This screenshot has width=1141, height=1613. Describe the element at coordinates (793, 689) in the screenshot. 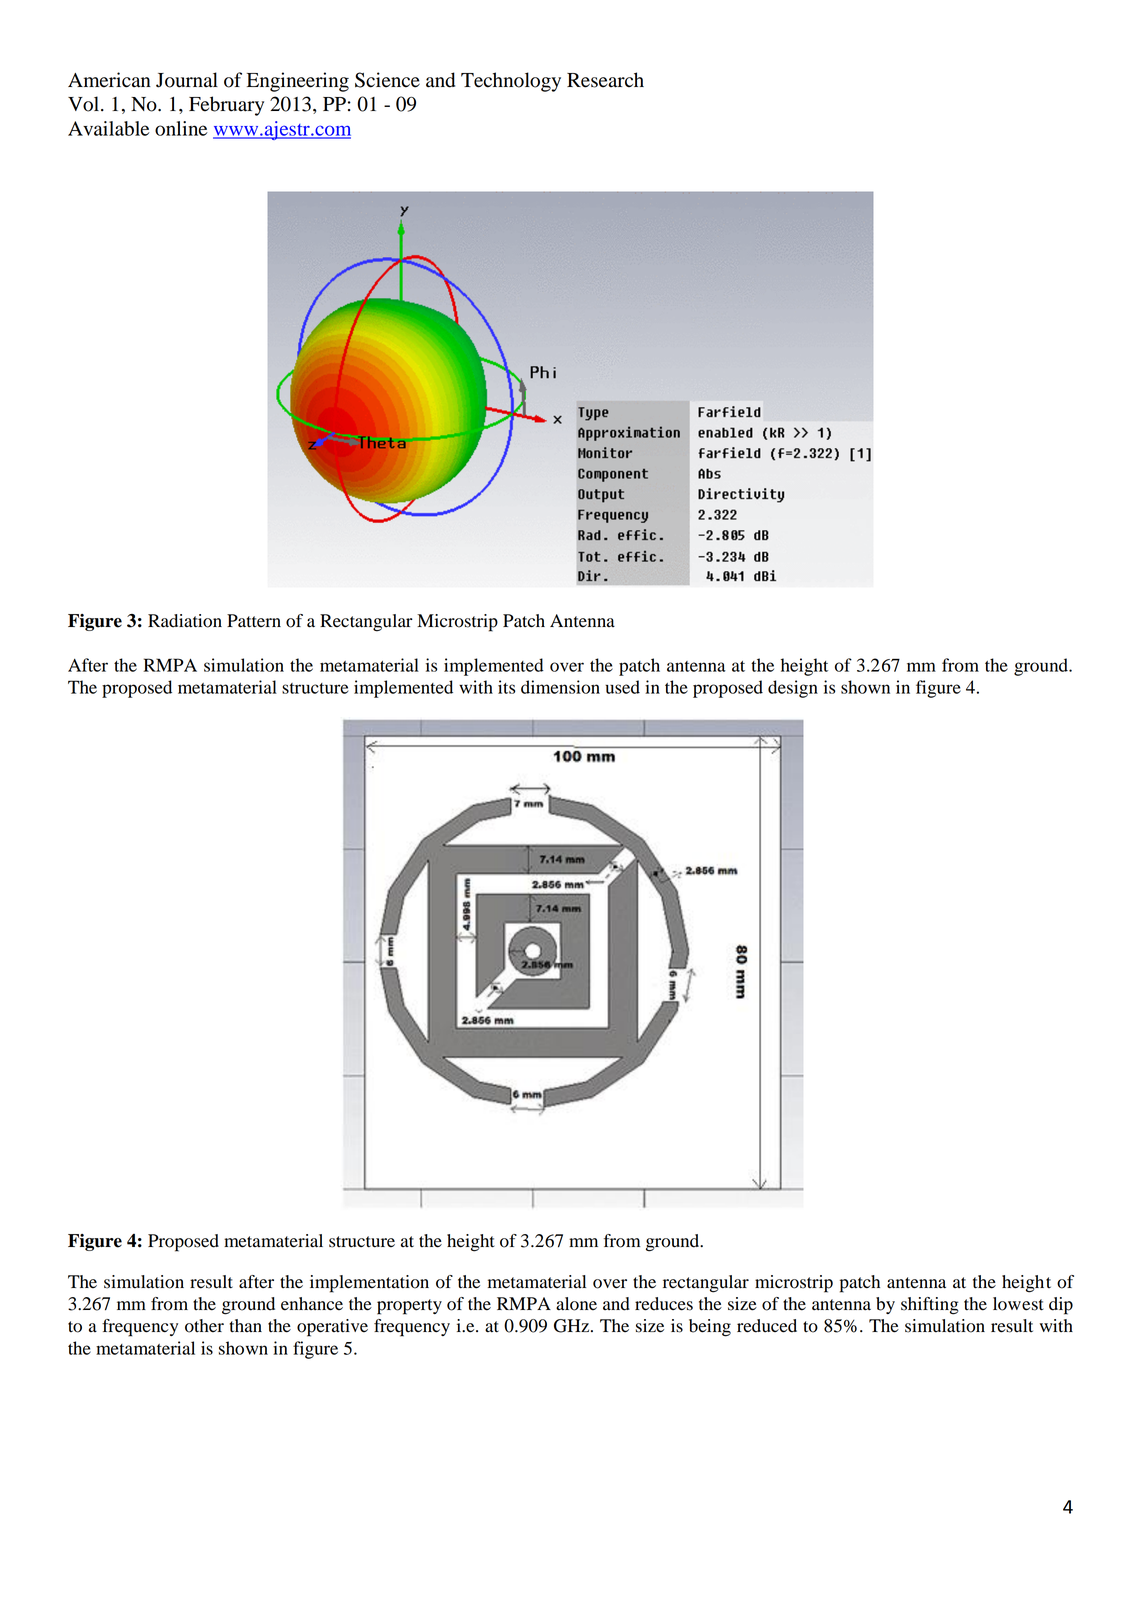

I see `design` at that location.
